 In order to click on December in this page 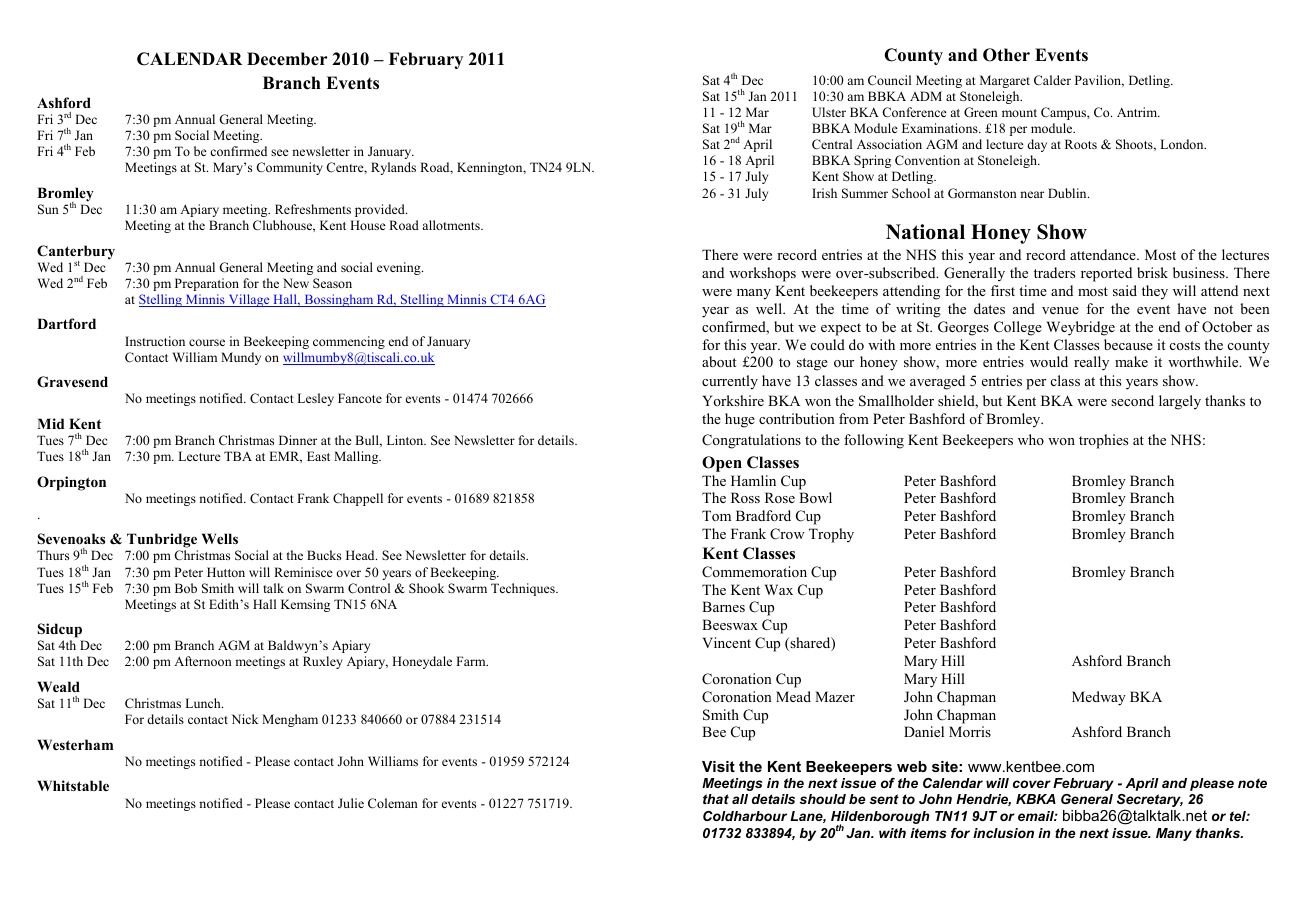, I will do `click(287, 59)`.
